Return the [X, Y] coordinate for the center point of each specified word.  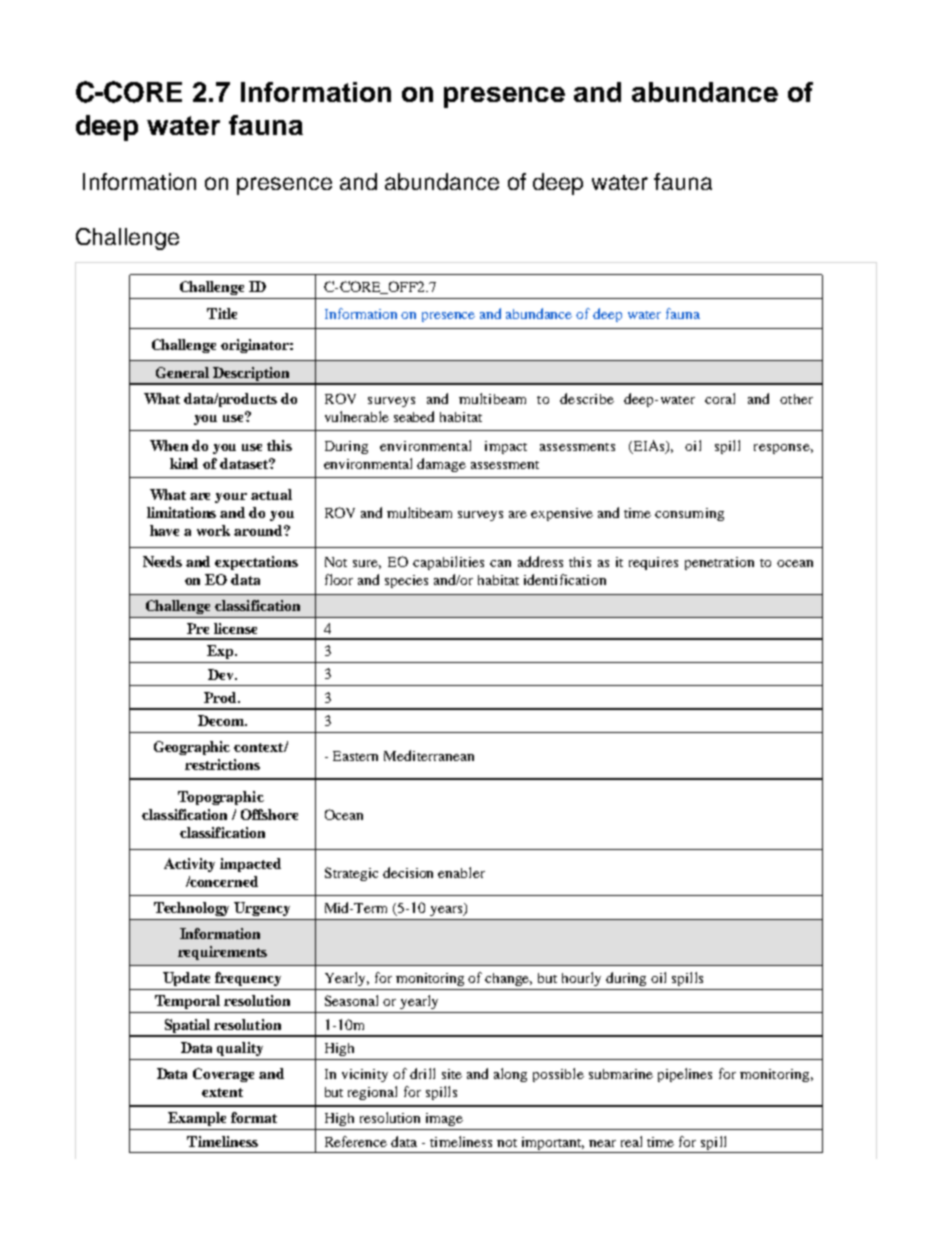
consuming [689, 514]
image [444, 1119]
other [796, 399]
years [447, 909]
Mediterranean [429, 755]
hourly [581, 979]
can [500, 563]
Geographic [192, 748]
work [213, 530]
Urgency [262, 909]
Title [222, 313]
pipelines [685, 1075]
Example [197, 1119]
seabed [414, 416]
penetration [719, 563]
